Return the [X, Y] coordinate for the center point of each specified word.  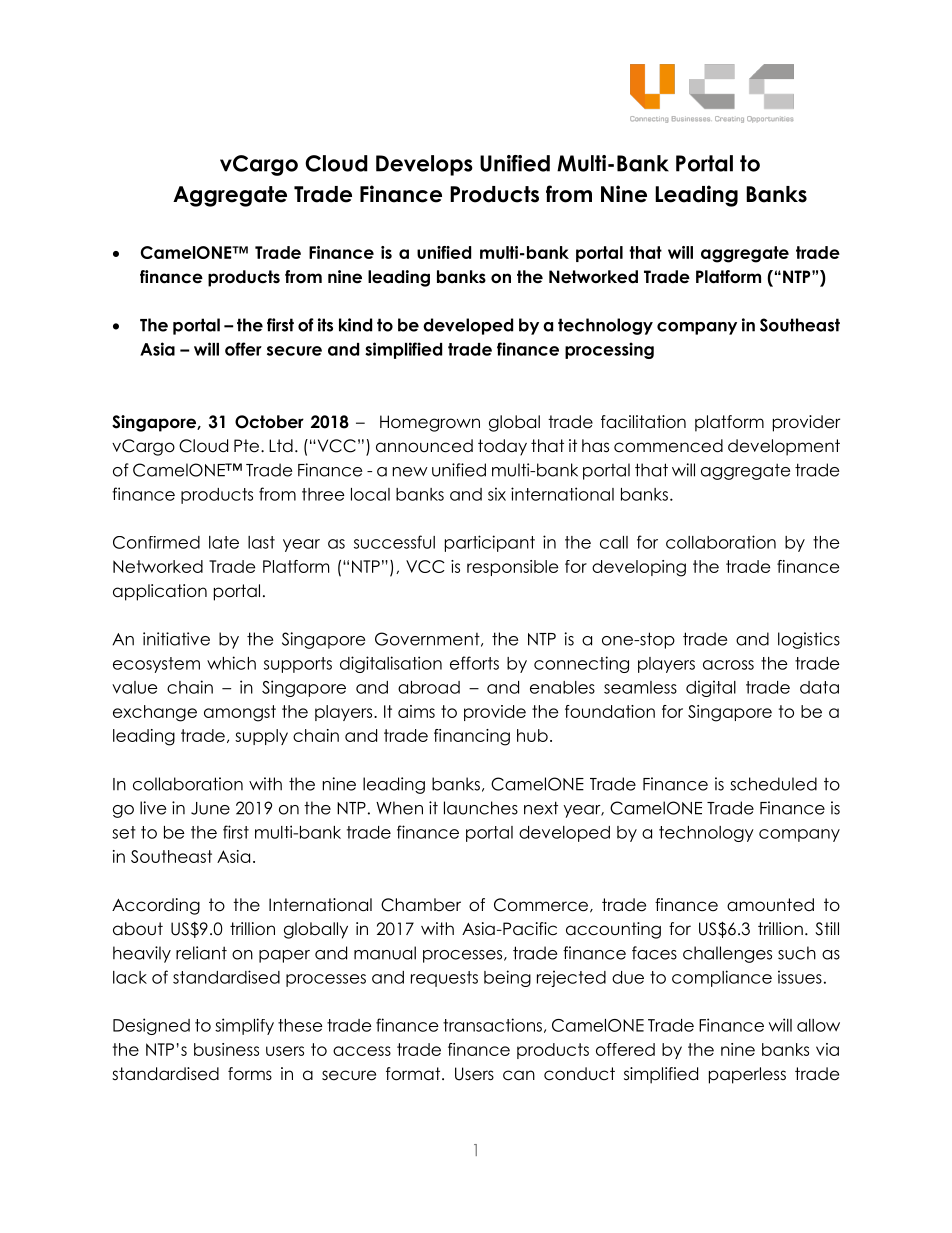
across [728, 665]
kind [355, 325]
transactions [492, 1025]
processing [609, 350]
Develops [424, 165]
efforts [474, 663]
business [226, 1049]
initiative [176, 639]
